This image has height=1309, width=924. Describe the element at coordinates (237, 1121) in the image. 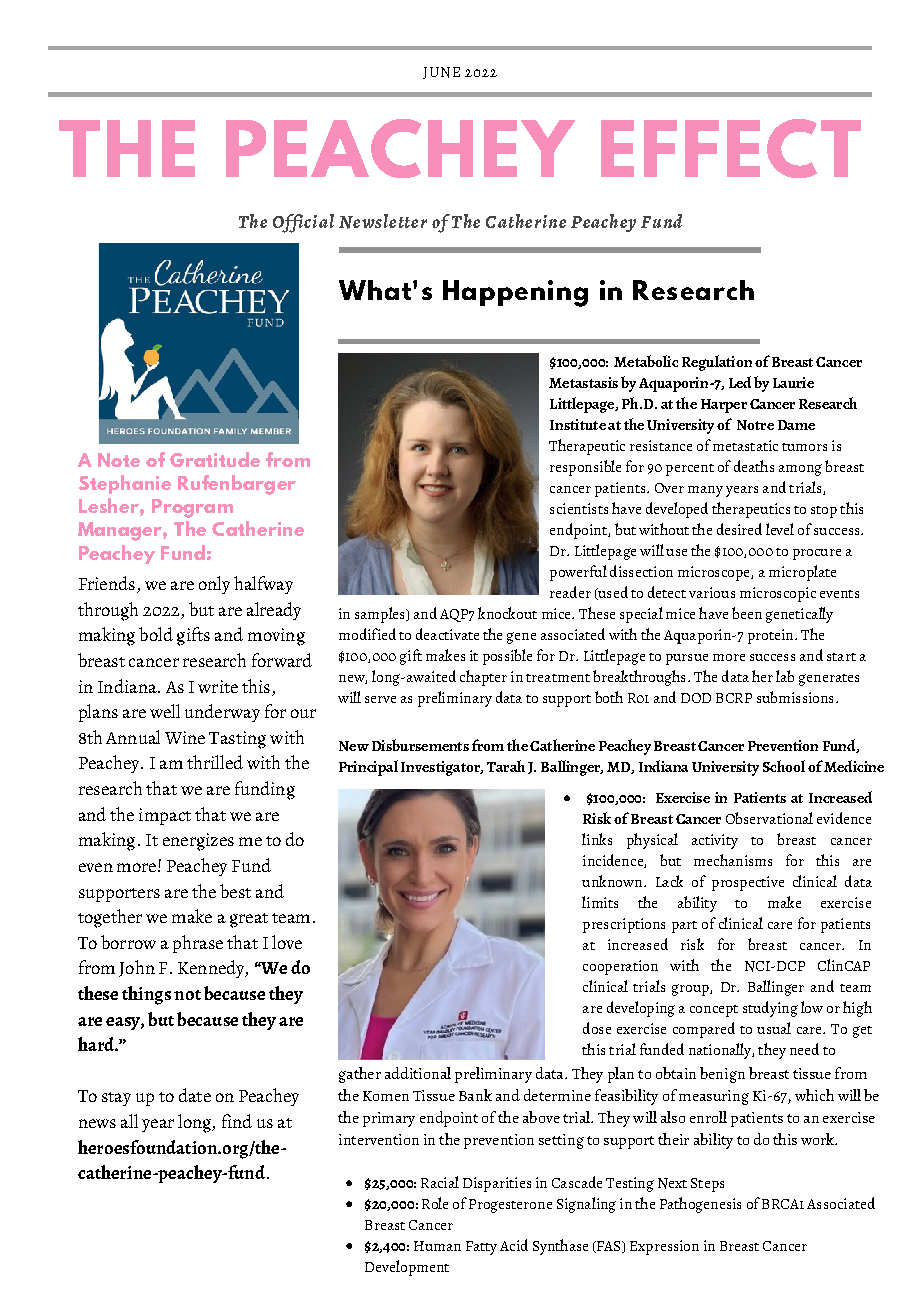

I see `find` at that location.
